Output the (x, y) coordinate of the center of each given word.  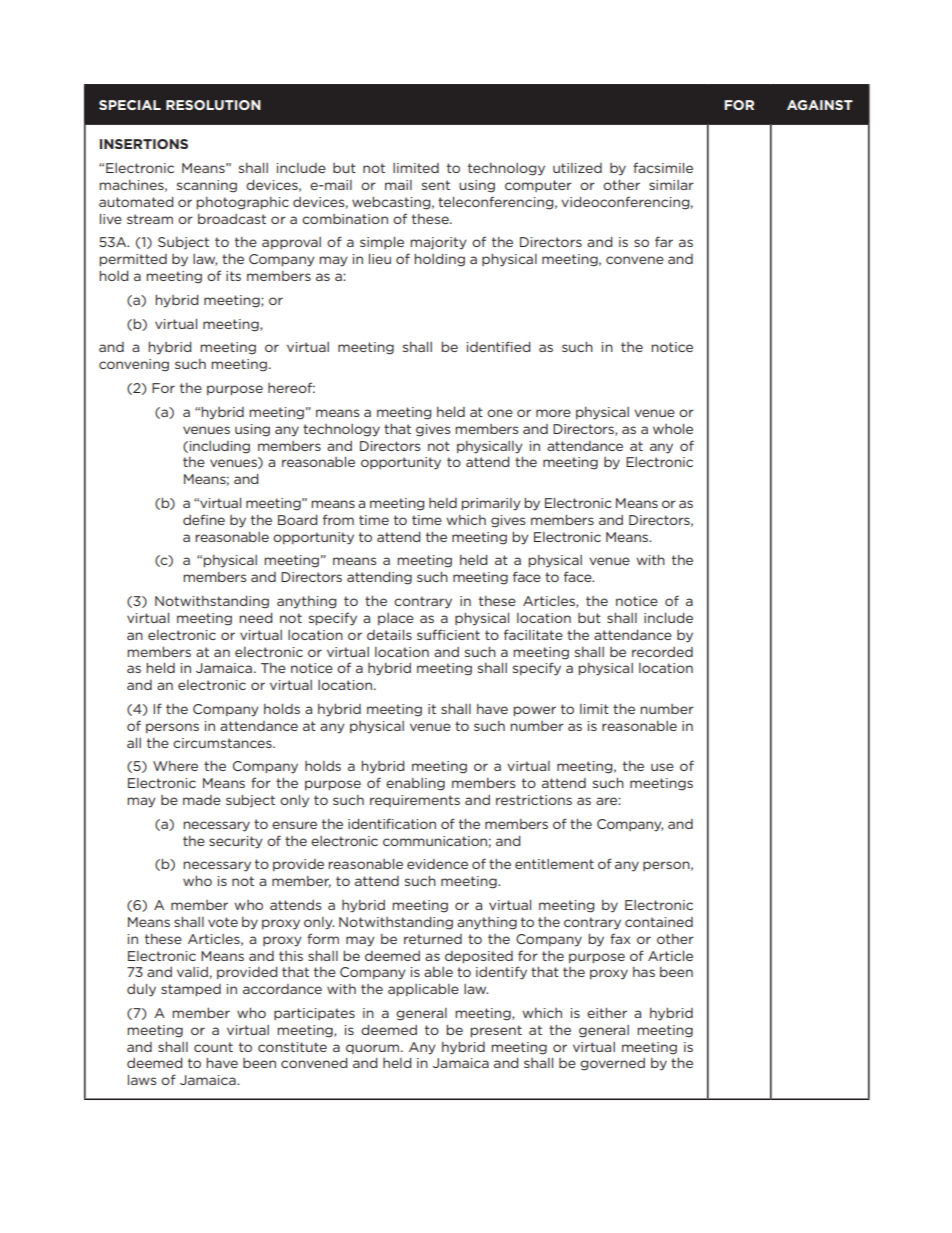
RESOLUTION (213, 105)
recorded (662, 652)
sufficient (448, 634)
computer (538, 186)
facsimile (663, 167)
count (213, 1047)
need (255, 618)
